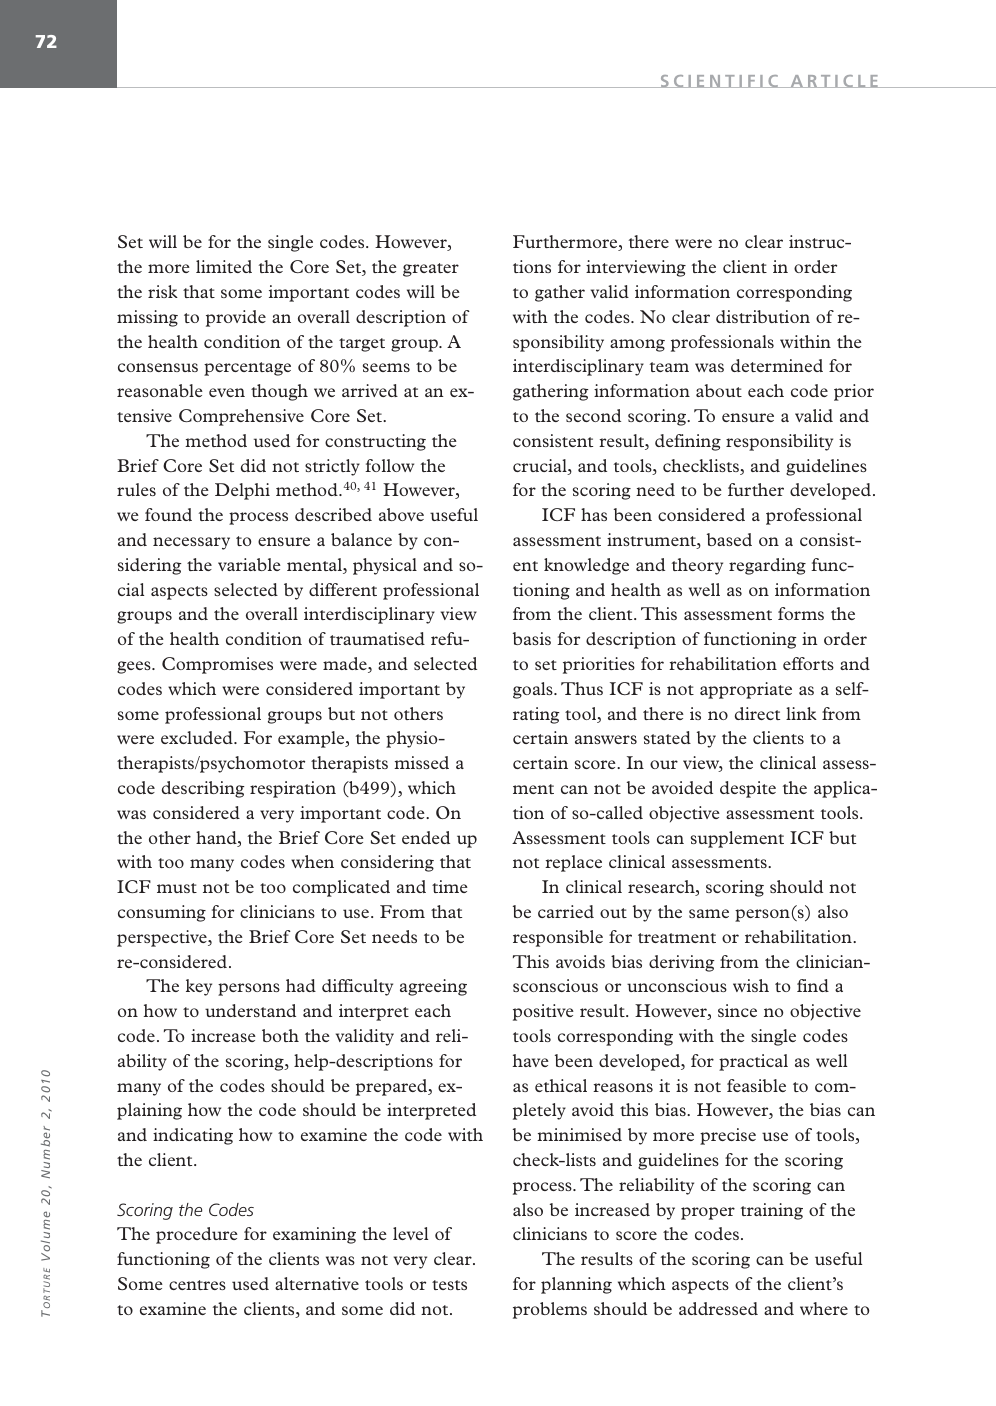 This screenshot has height=1406, width=996. What do you see at coordinates (224, 266) in the screenshot?
I see `limited` at bounding box center [224, 266].
